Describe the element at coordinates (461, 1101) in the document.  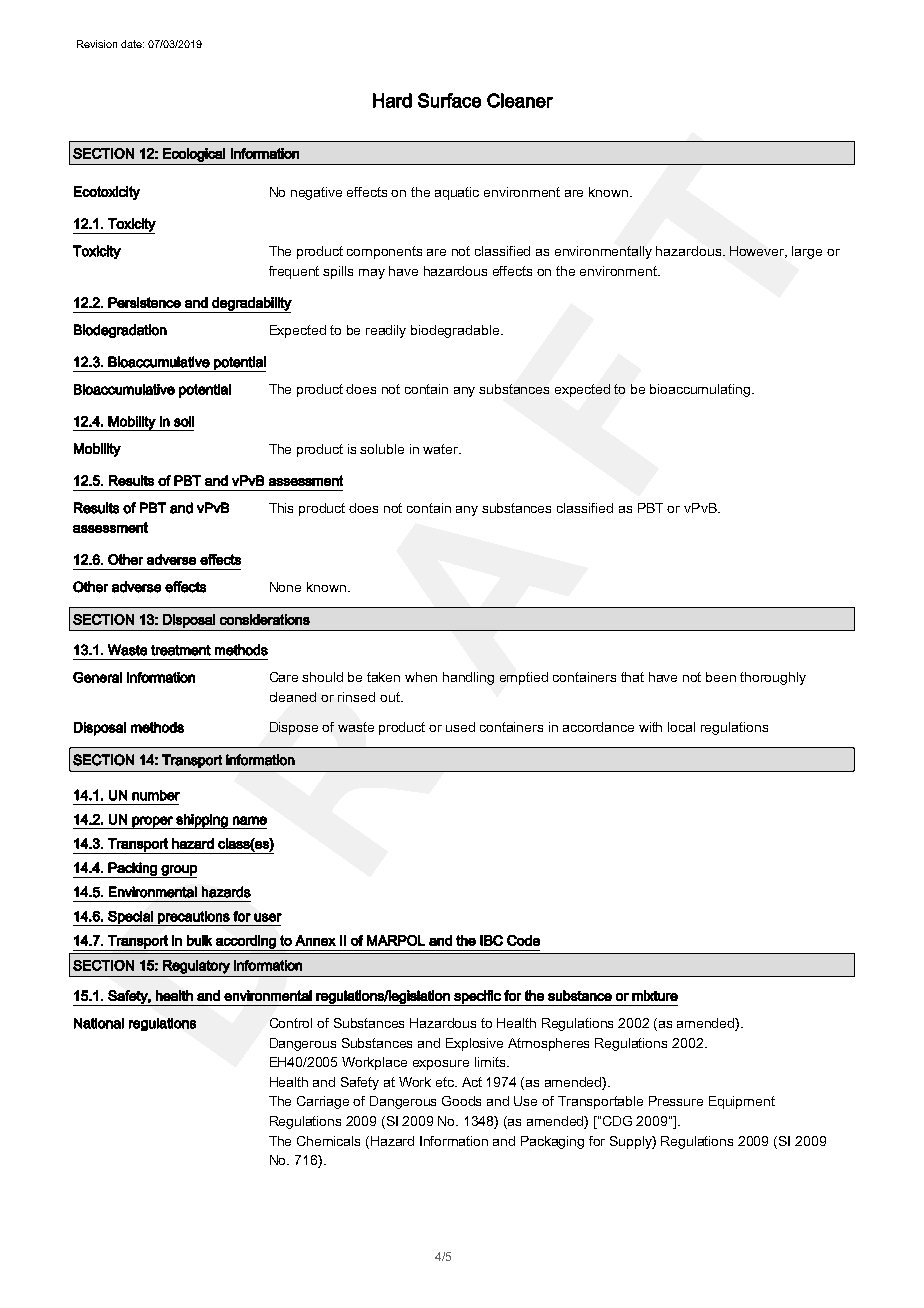
I see `Goods` at that location.
